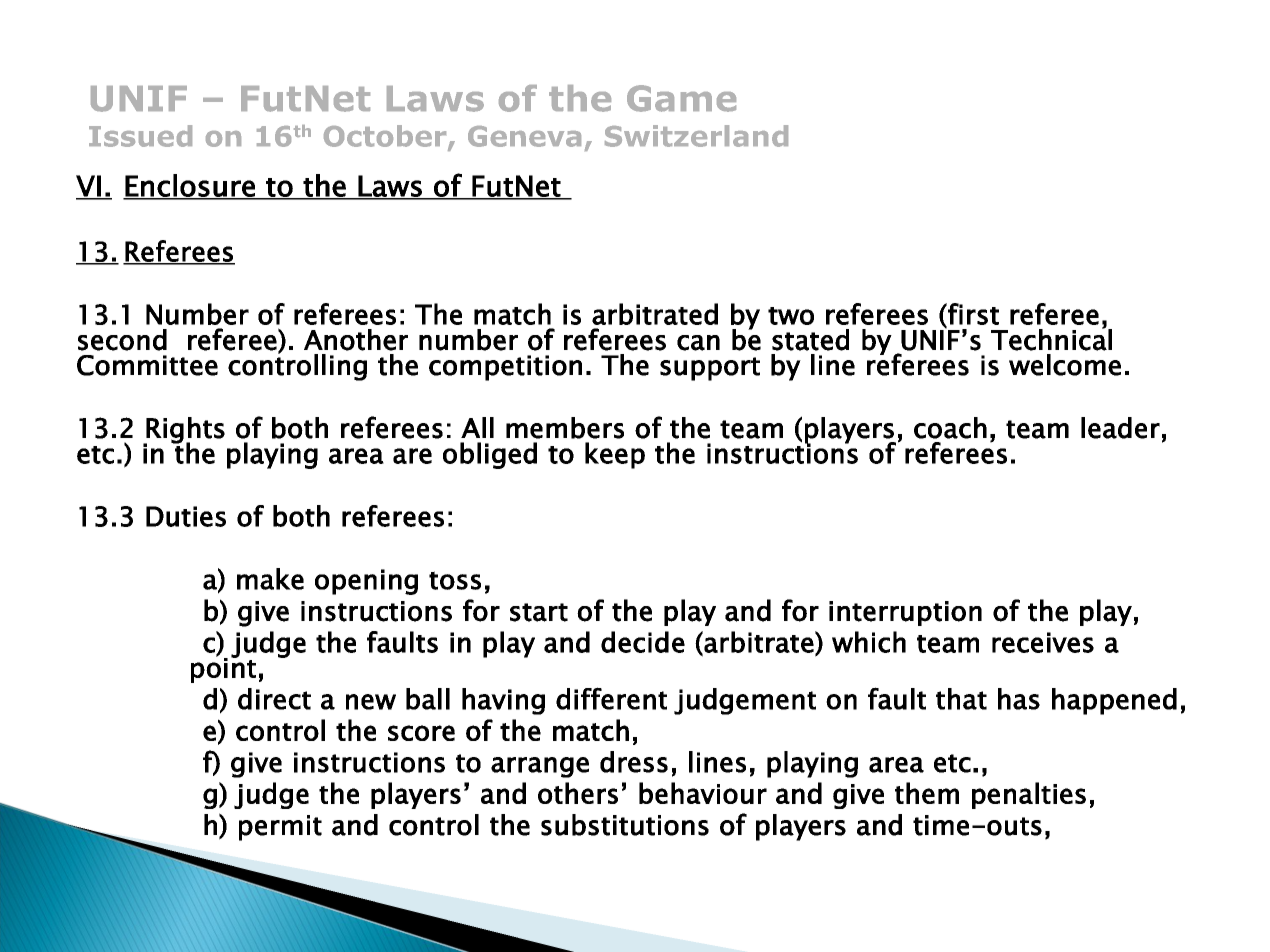 The height and width of the screenshot is (952, 1270). I want to click on coach, so click(950, 428).
